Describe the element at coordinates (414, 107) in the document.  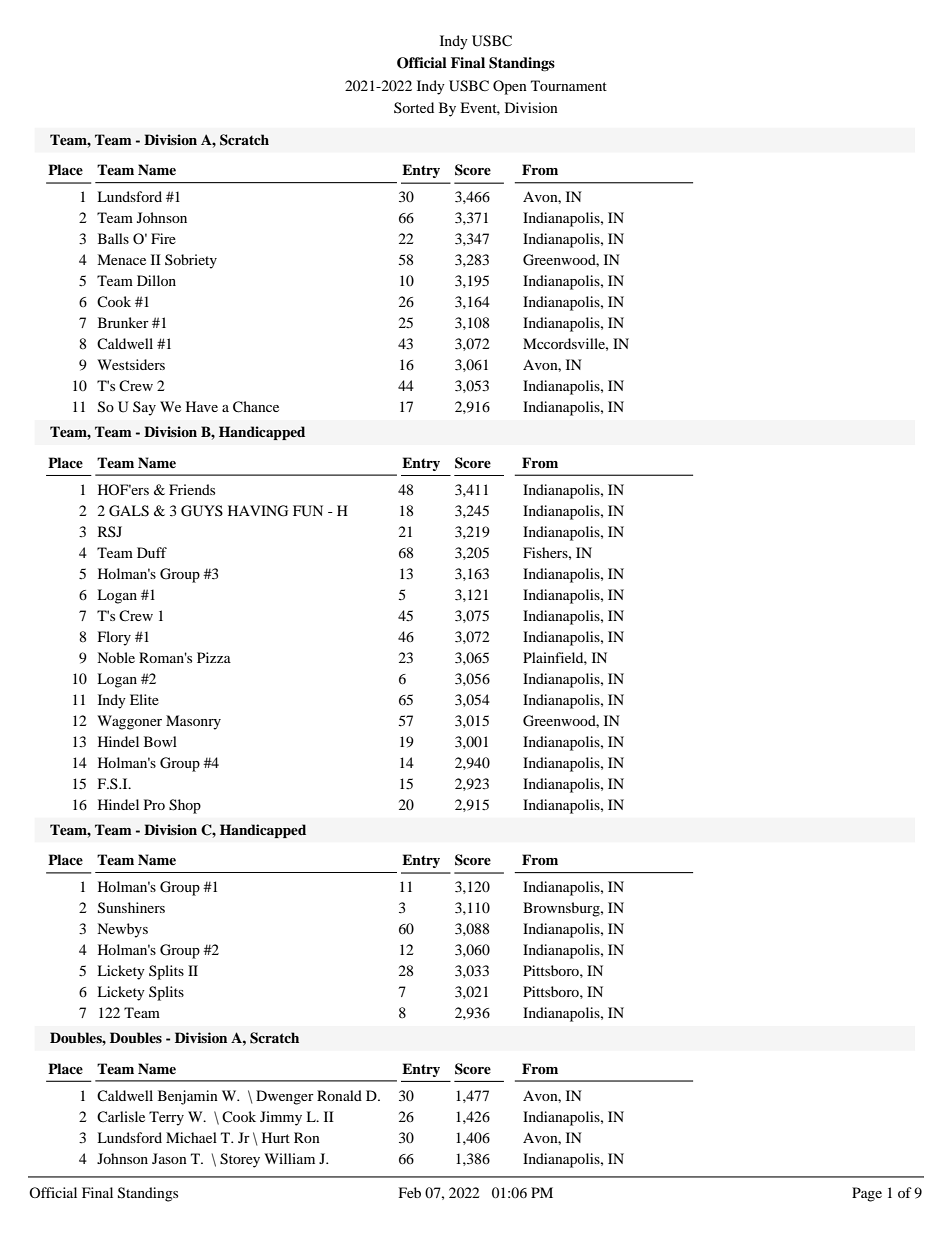
I see `Sorted` at that location.
